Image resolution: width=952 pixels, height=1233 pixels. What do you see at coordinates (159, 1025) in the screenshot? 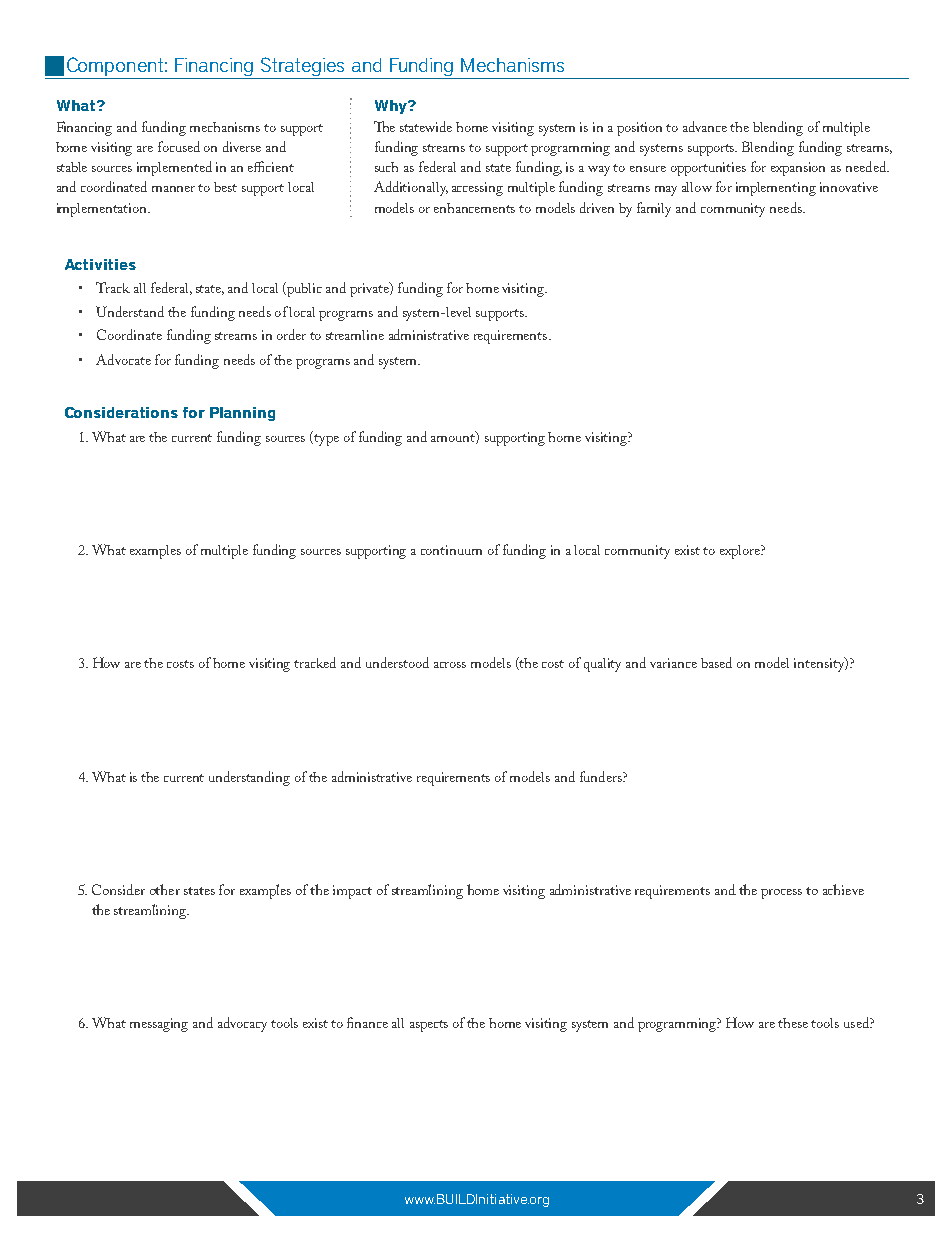
I see `messaging` at bounding box center [159, 1025].
